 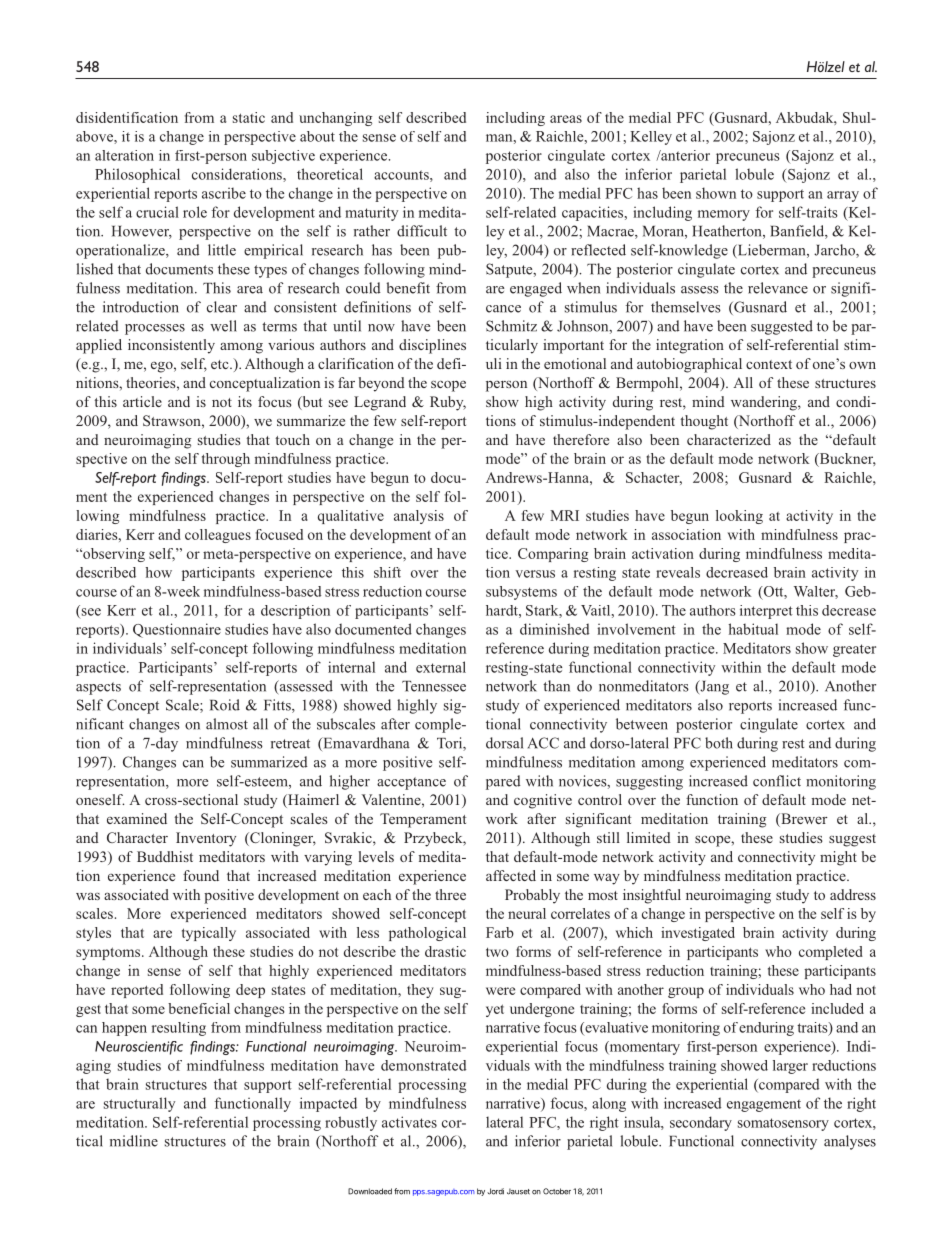 I want to click on investigated, so click(x=698, y=934).
